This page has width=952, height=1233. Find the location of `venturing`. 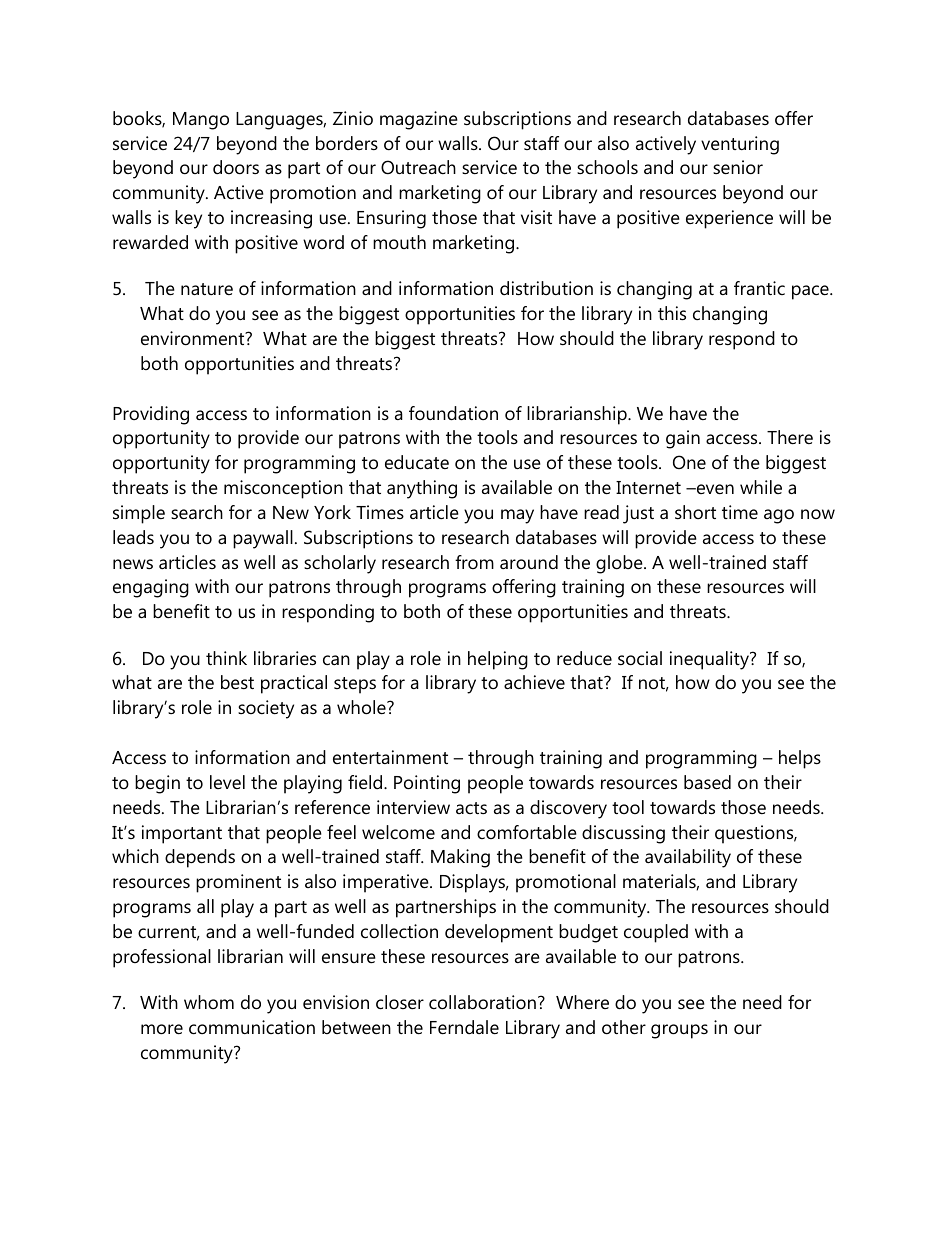

venturing is located at coordinates (740, 145).
